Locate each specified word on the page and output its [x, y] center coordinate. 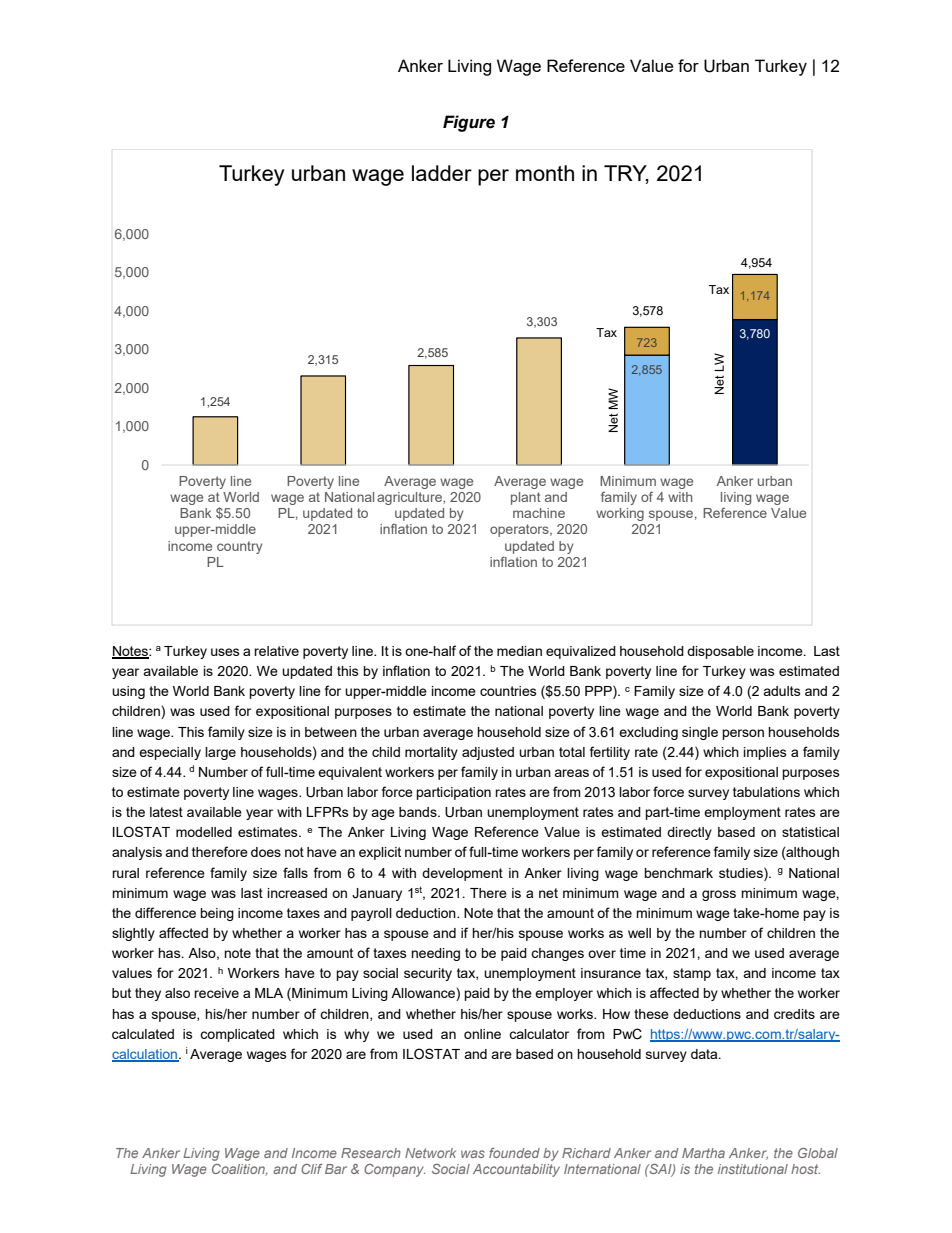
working [620, 514]
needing [435, 954]
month [545, 173]
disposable [720, 652]
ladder [442, 173]
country [239, 547]
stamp [692, 974]
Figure [469, 123]
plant [526, 498]
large [220, 753]
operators [520, 530]
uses [225, 652]
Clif [311, 1169]
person [743, 734]
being [217, 914]
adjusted [488, 753]
